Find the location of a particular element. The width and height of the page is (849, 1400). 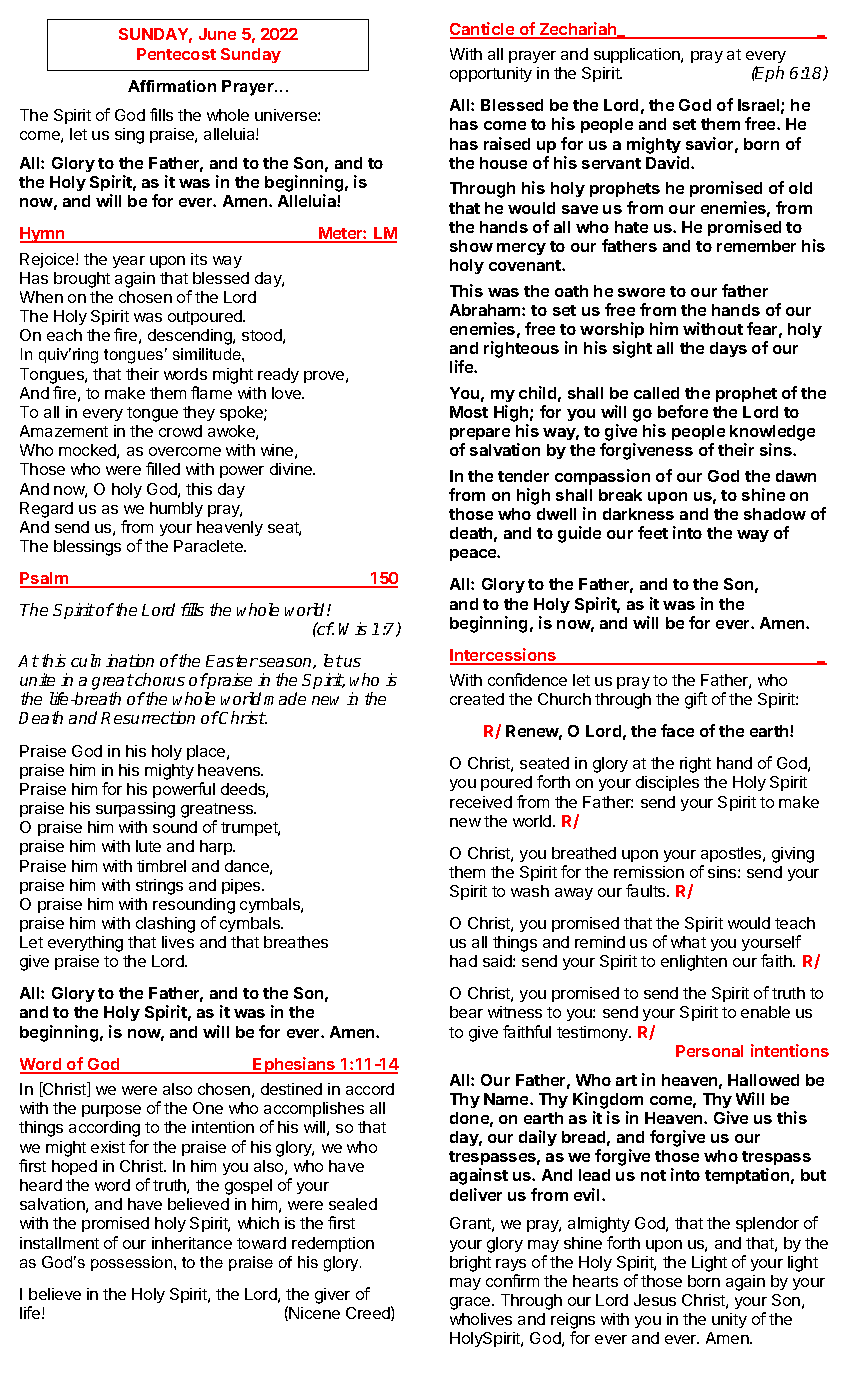

prepare is located at coordinates (480, 434).
